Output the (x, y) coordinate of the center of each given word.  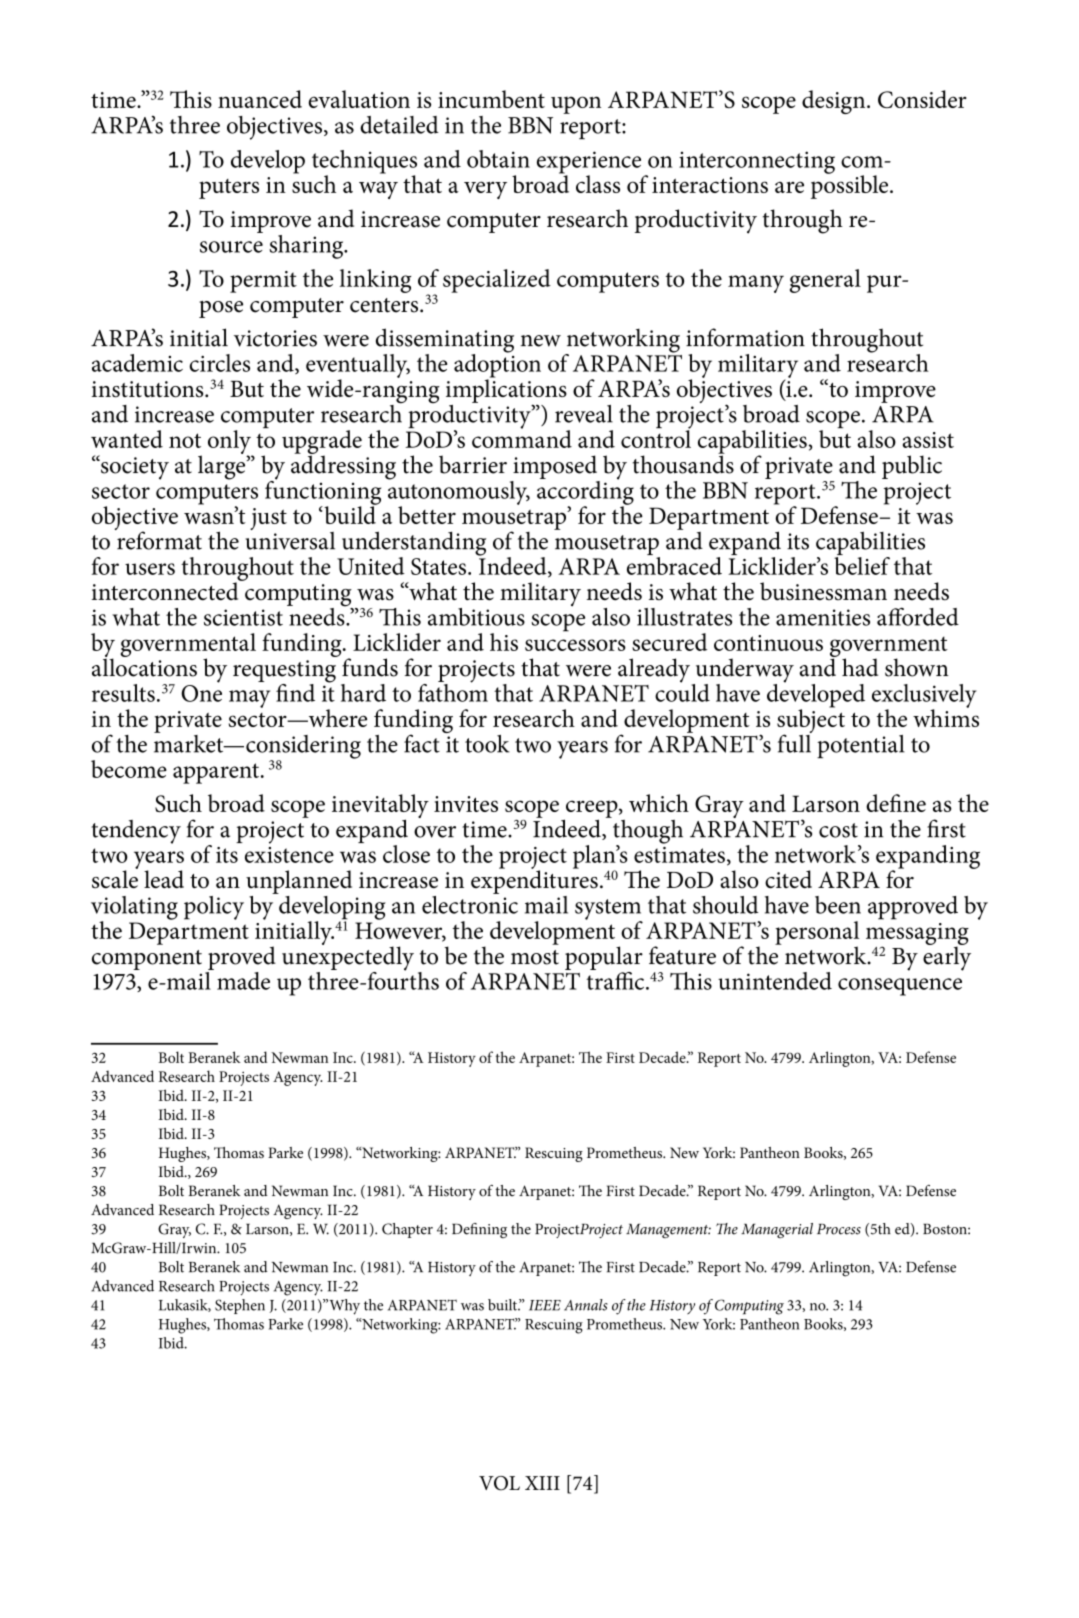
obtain (498, 159)
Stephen (240, 1306)
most (535, 957)
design (835, 102)
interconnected (166, 590)
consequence (900, 987)
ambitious (476, 617)
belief (862, 566)
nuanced (260, 99)
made (243, 981)
